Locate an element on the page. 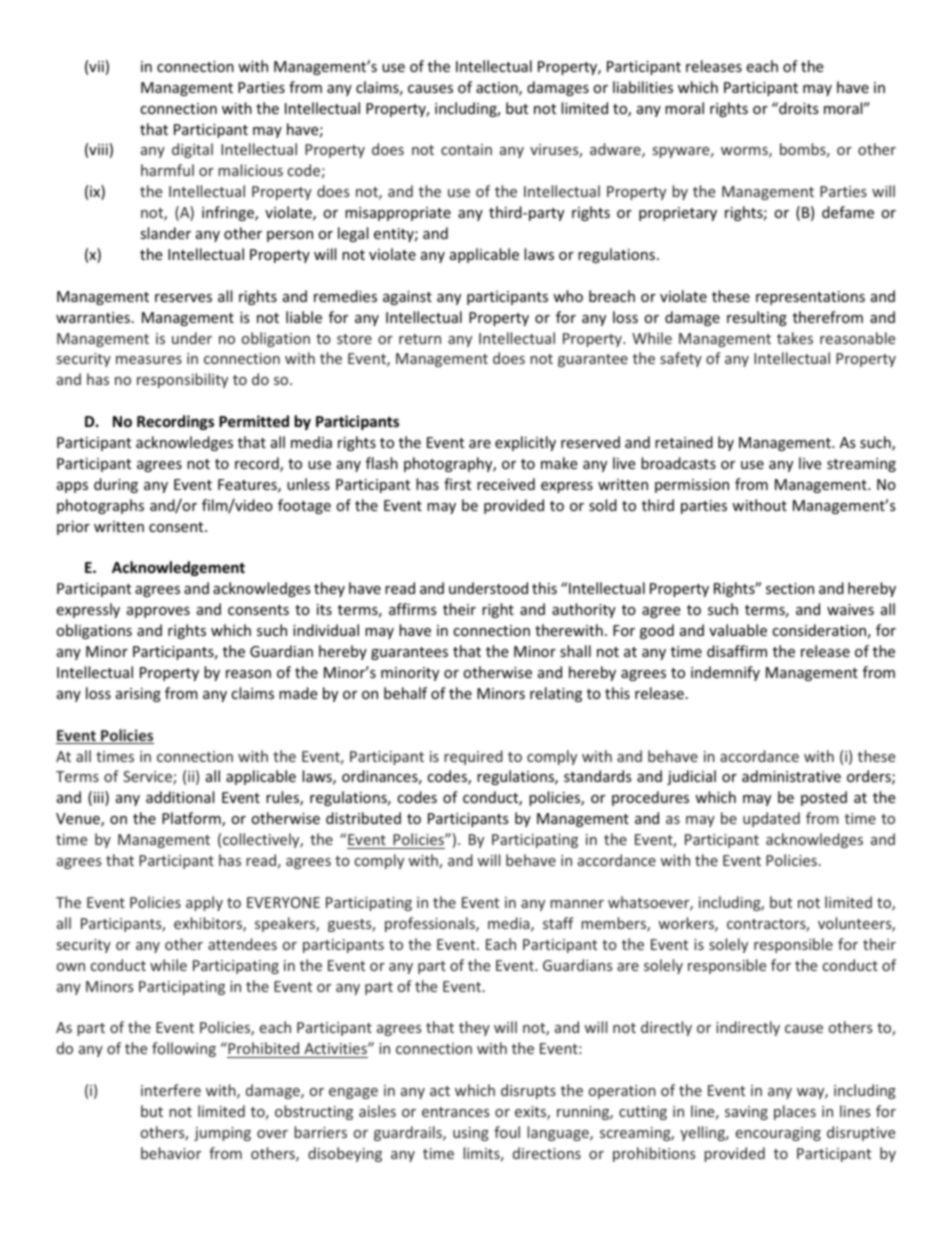 This page has height=1233, width=952. affirms is located at coordinates (413, 609).
